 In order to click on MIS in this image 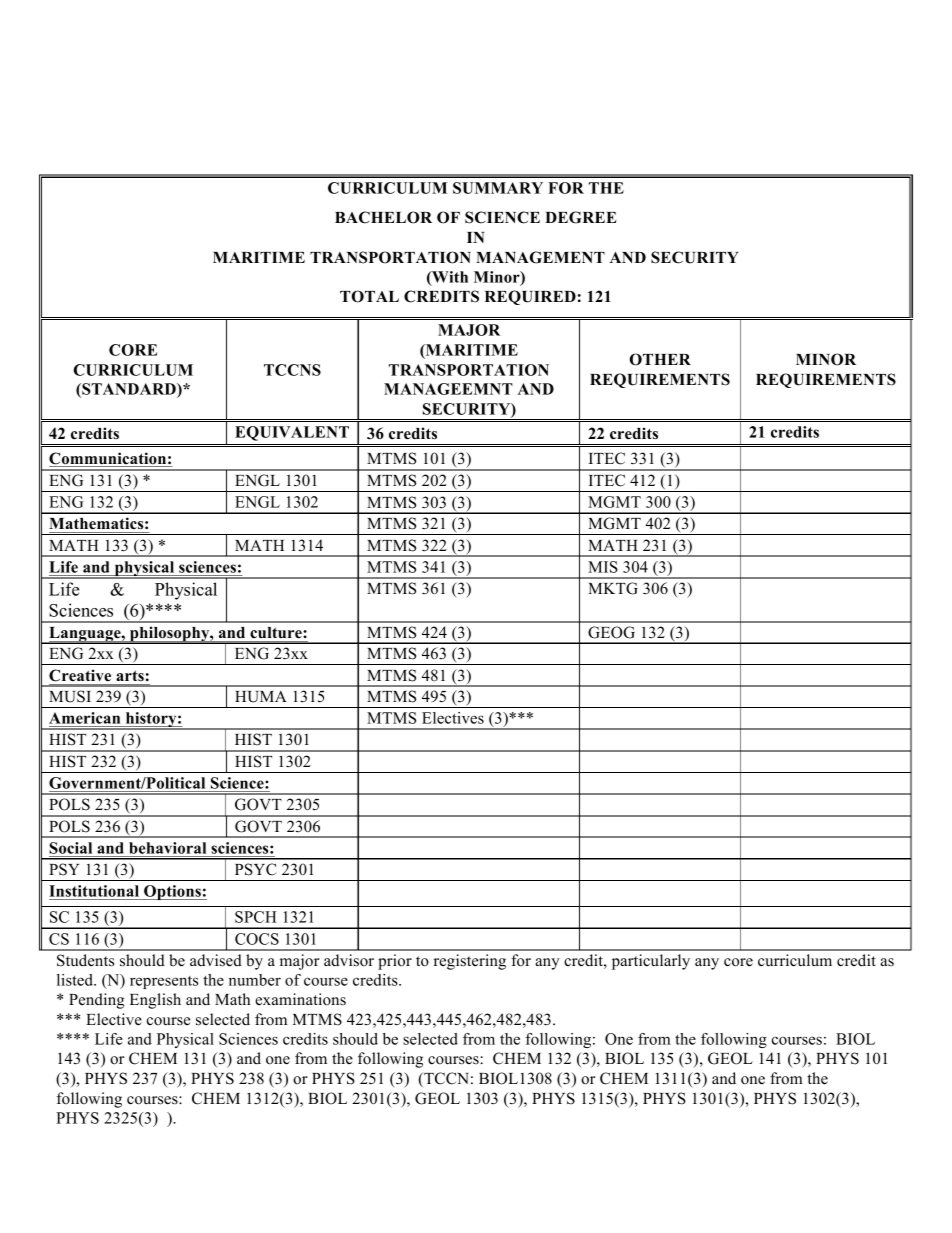, I will do `click(603, 567)`.
